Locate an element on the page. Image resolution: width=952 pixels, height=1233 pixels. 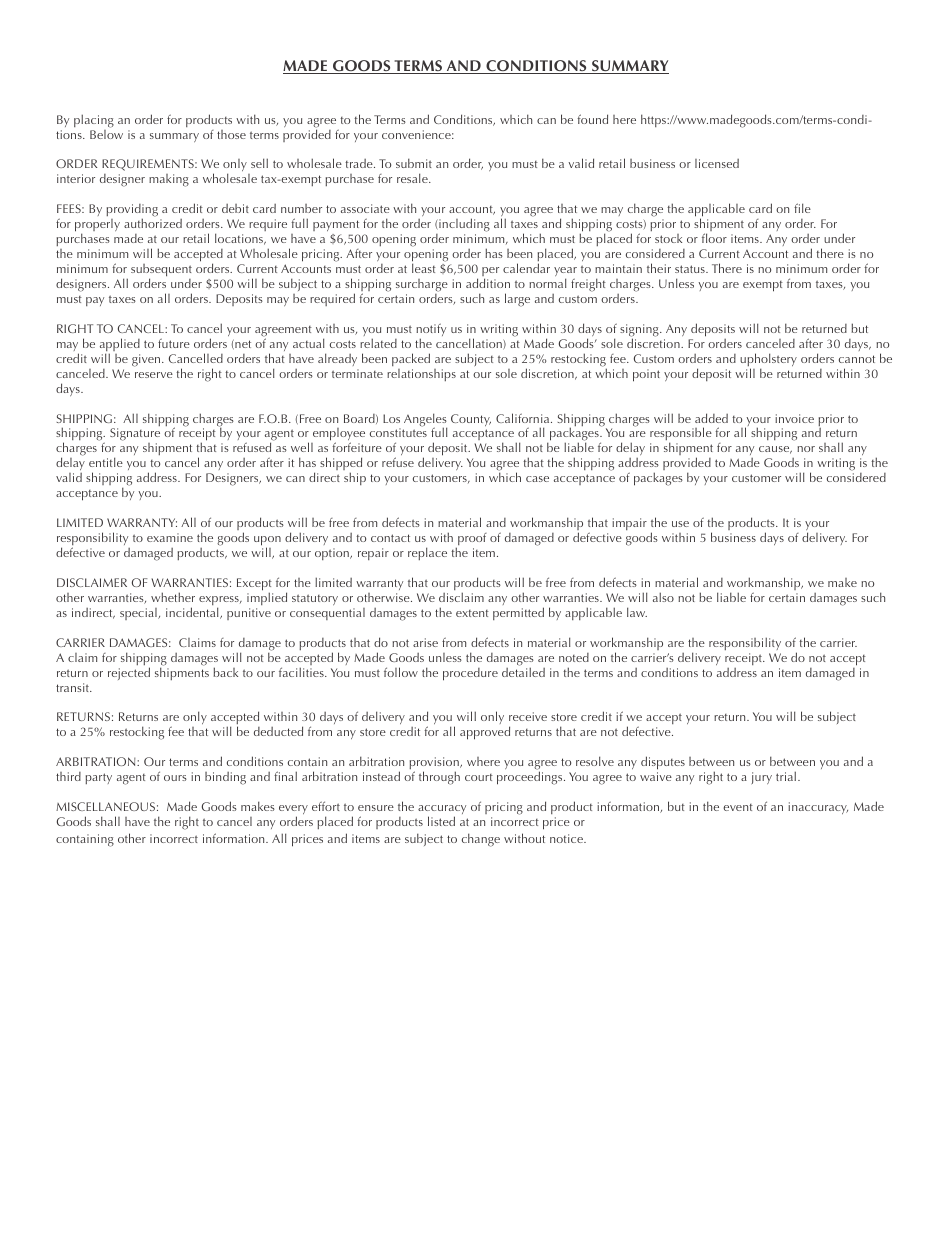
proof is located at coordinates (471, 540).
